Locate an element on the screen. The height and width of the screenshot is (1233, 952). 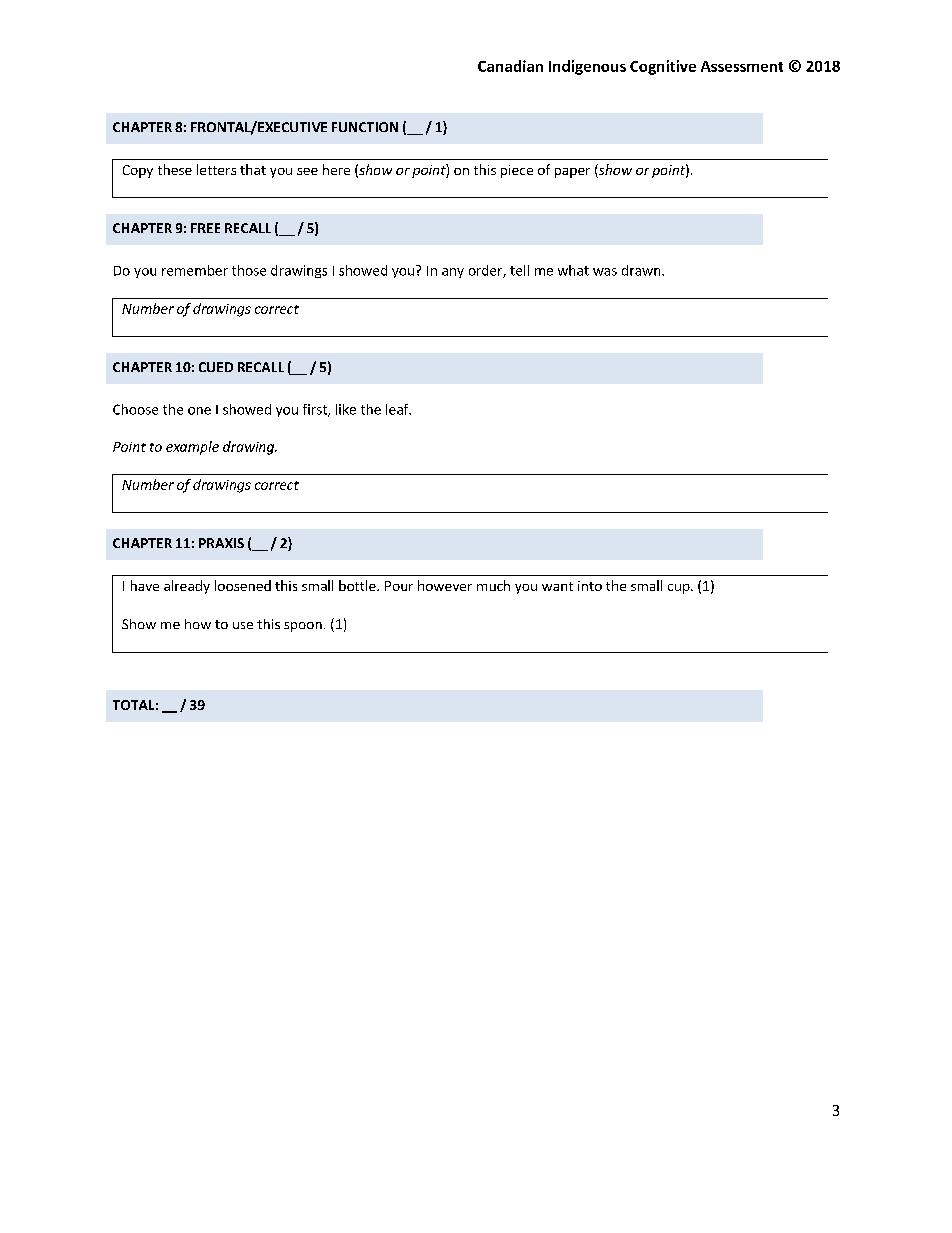
was is located at coordinates (605, 272).
